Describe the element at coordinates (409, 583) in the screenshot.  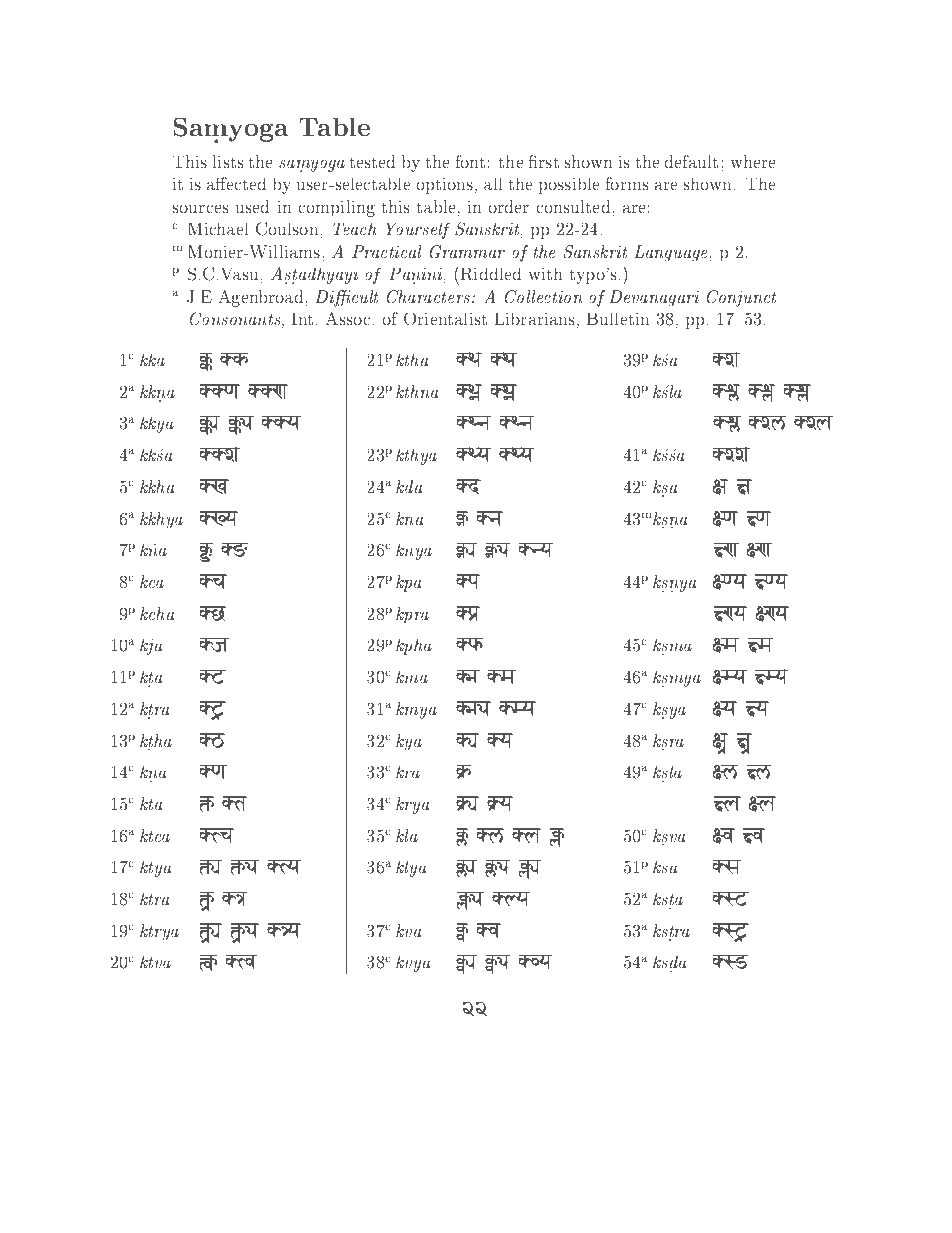
I see `kpa` at that location.
